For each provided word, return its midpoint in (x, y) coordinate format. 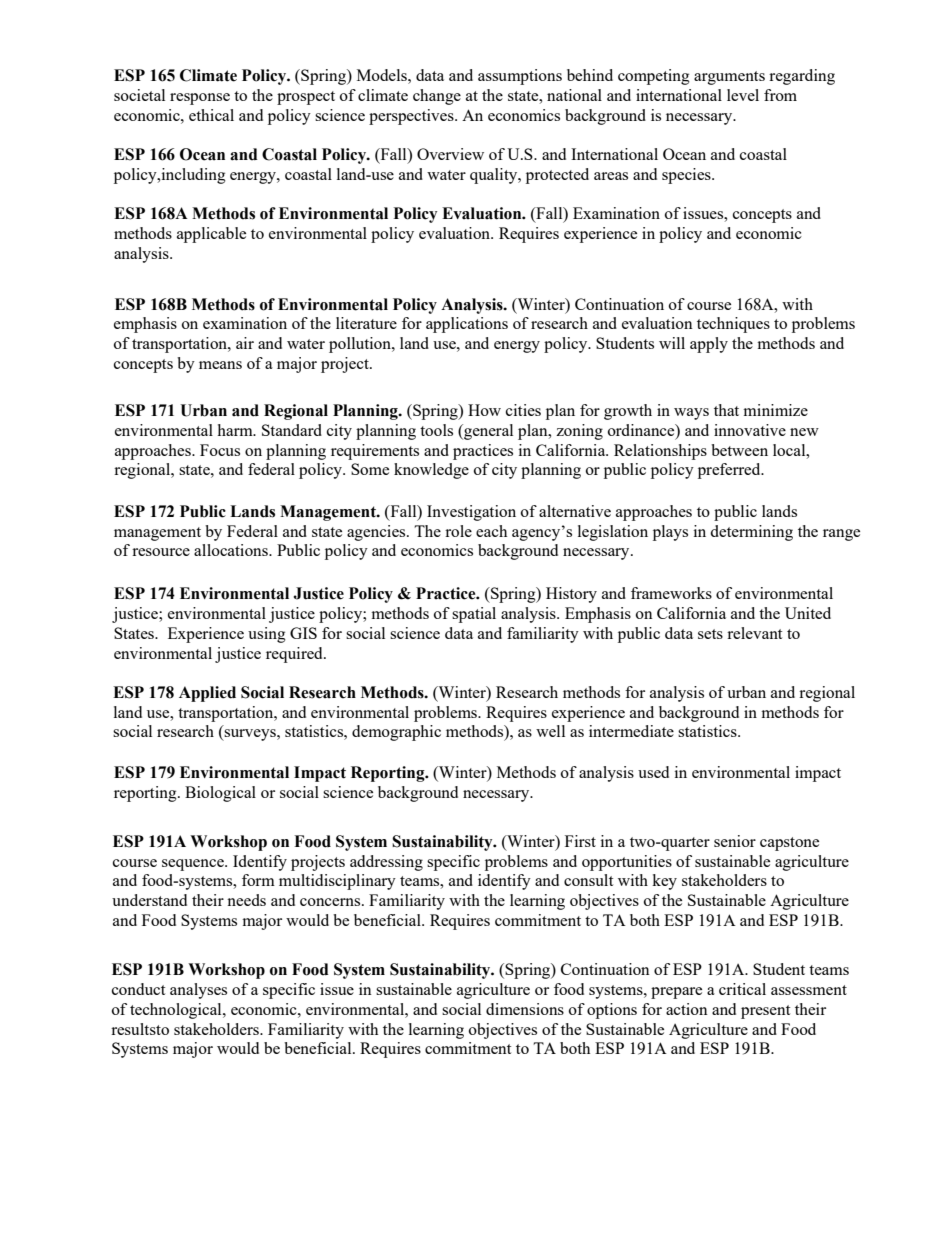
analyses (198, 991)
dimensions (525, 1009)
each (491, 531)
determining (751, 533)
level (743, 95)
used (653, 772)
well (550, 731)
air (245, 343)
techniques (733, 325)
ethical (211, 115)
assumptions (520, 77)
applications (467, 325)
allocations (232, 550)
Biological (220, 794)
